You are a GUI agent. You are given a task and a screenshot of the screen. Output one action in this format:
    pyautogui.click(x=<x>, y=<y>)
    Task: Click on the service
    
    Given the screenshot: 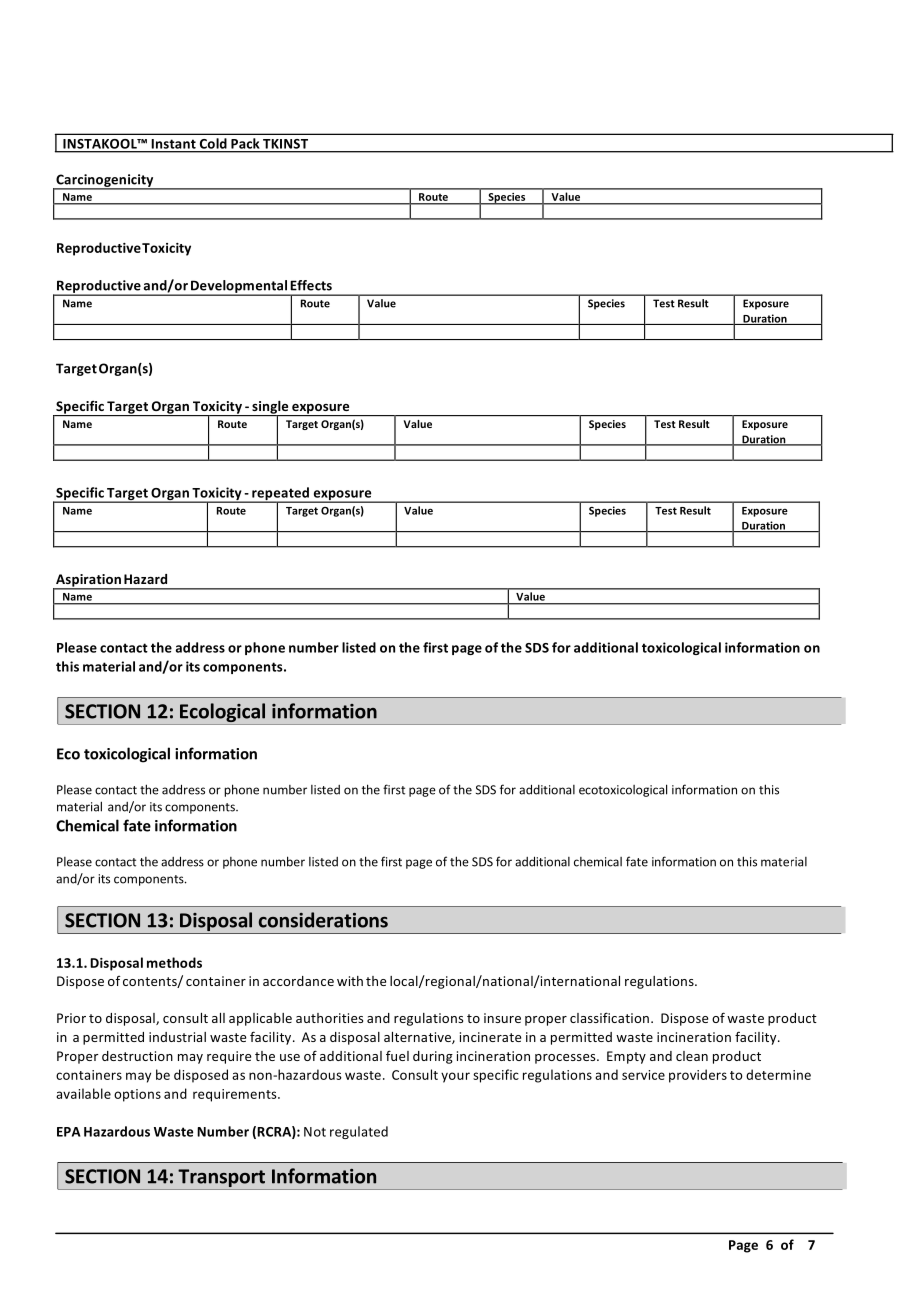 What is the action you would take?
    pyautogui.click(x=643, y=1075)
